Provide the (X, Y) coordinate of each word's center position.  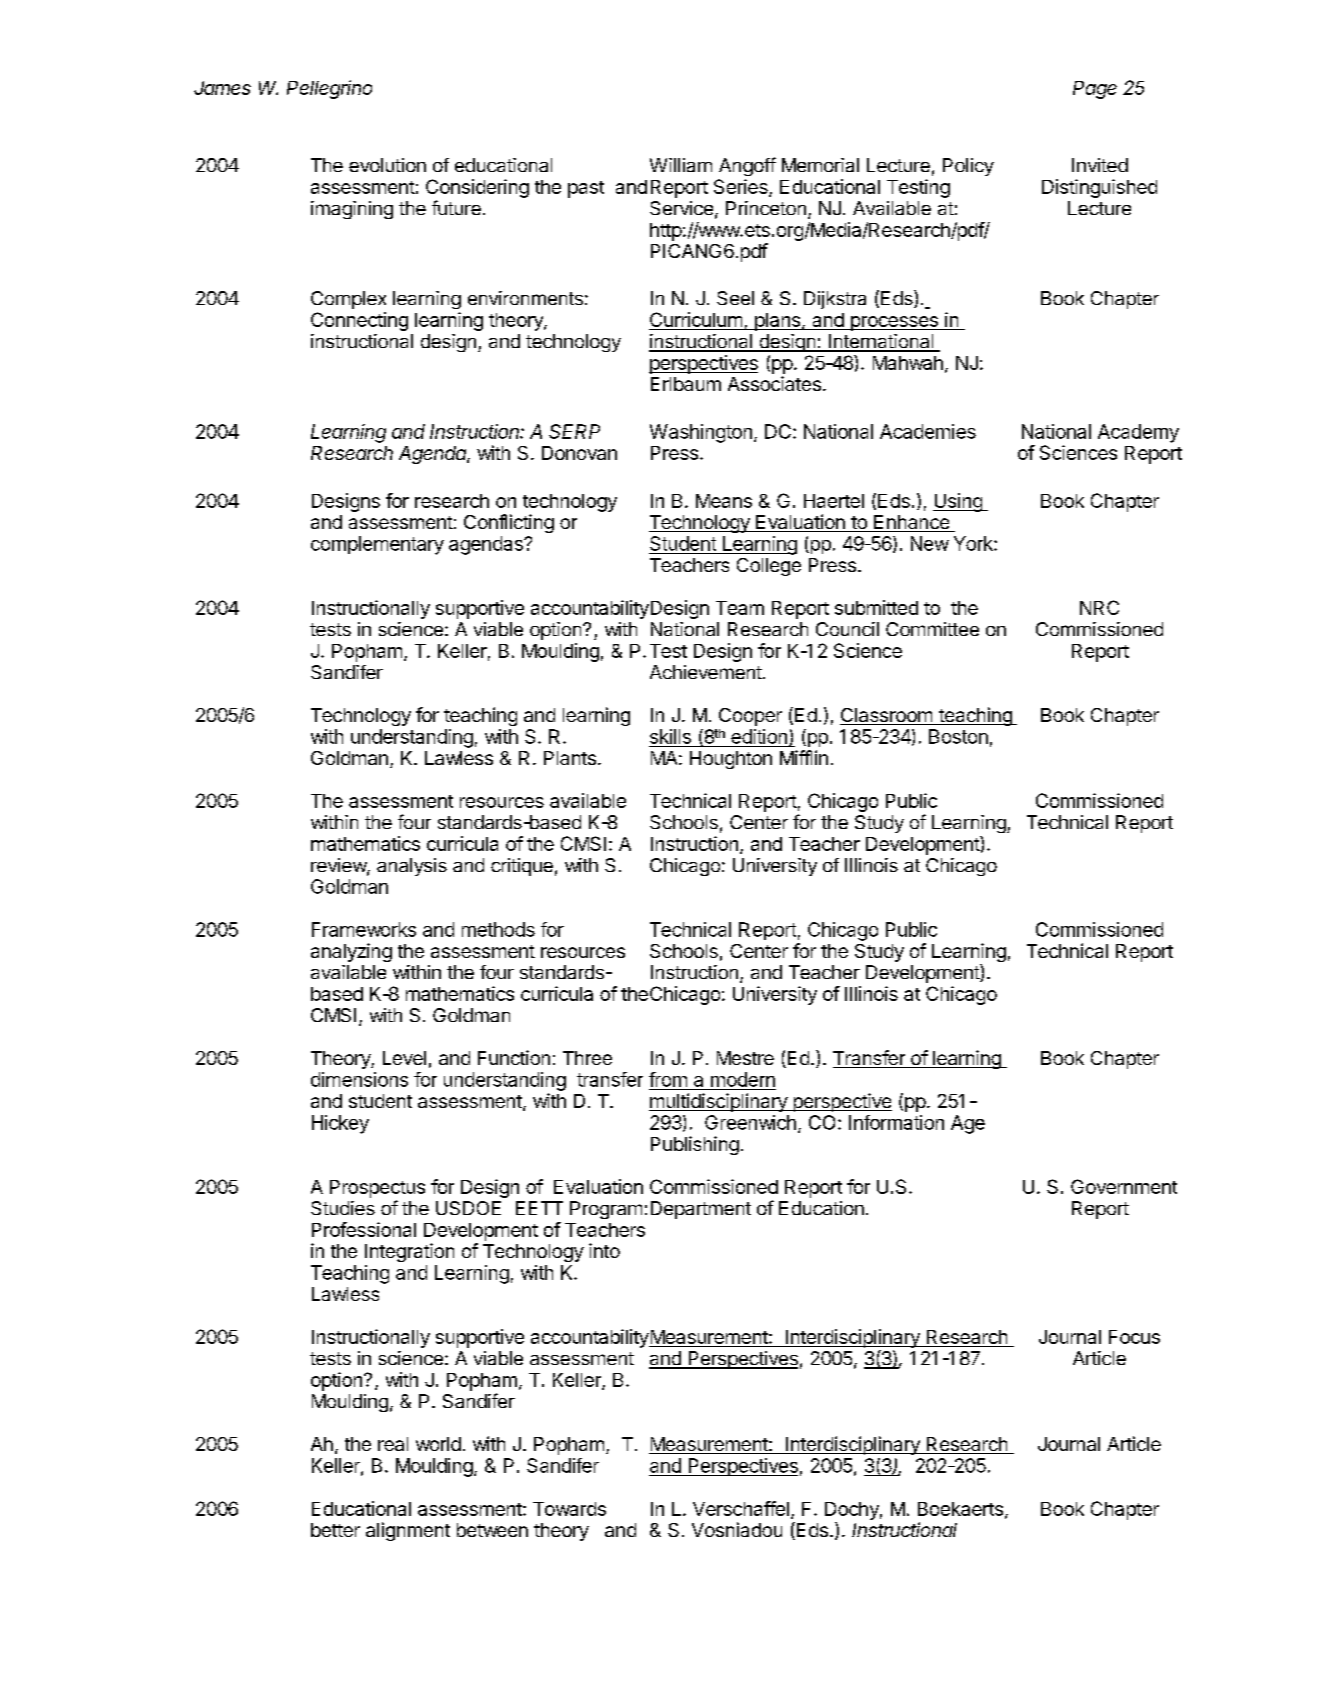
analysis (412, 867)
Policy (968, 167)
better (335, 1530)
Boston (958, 736)
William (681, 165)
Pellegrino (329, 89)
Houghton (731, 760)
